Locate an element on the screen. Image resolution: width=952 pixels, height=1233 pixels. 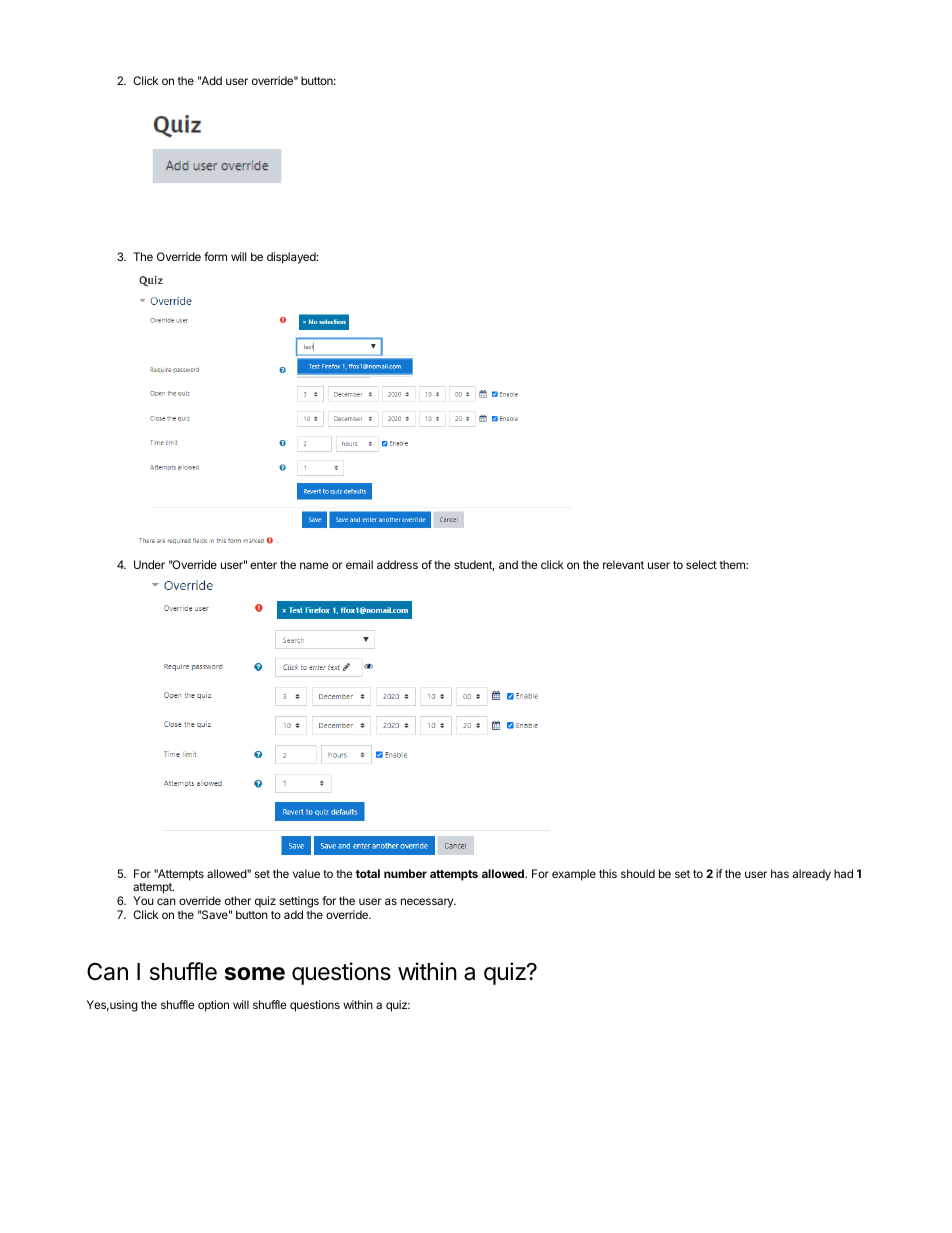
them is located at coordinates (733, 564).
